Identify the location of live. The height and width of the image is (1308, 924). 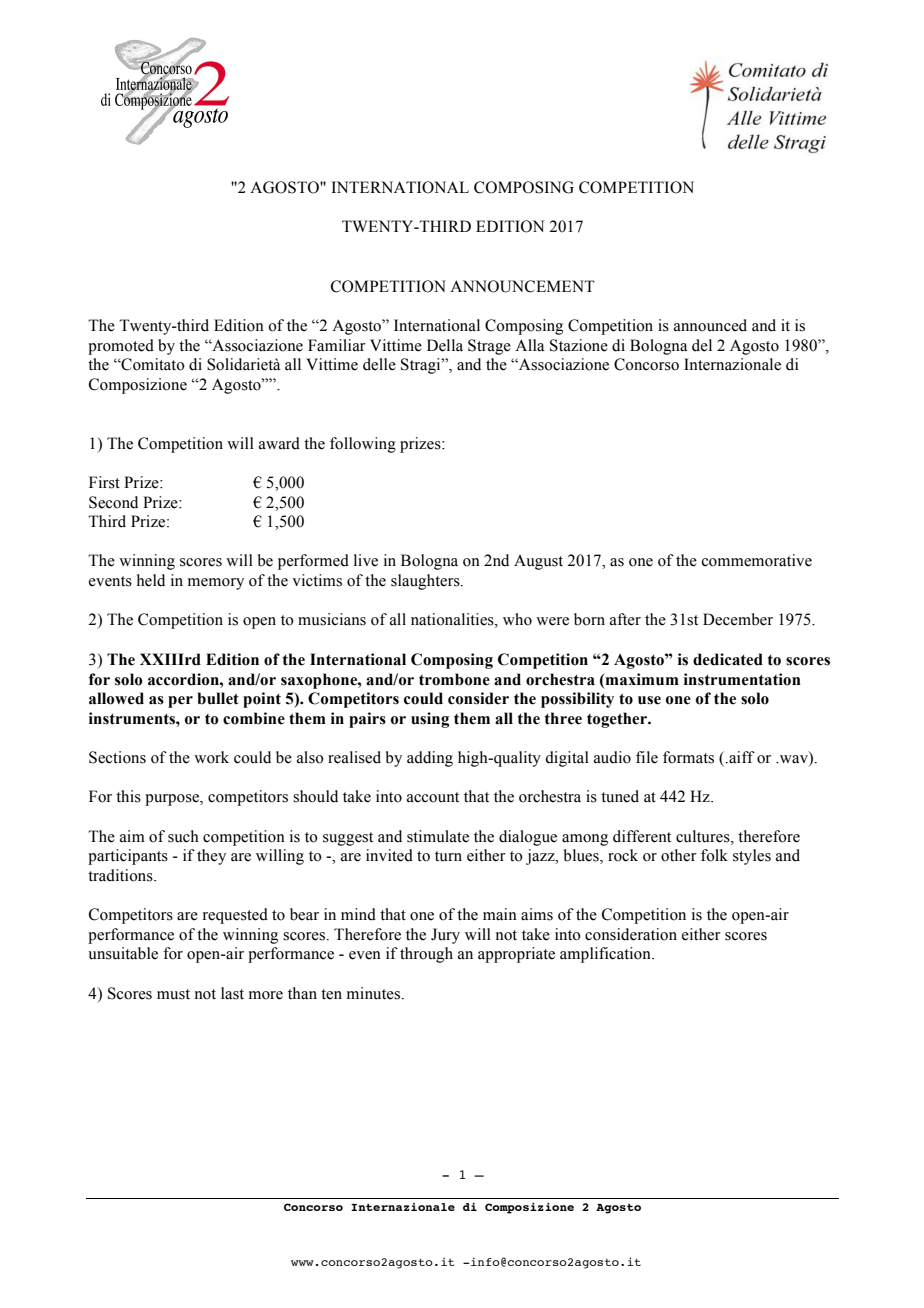
(366, 560).
